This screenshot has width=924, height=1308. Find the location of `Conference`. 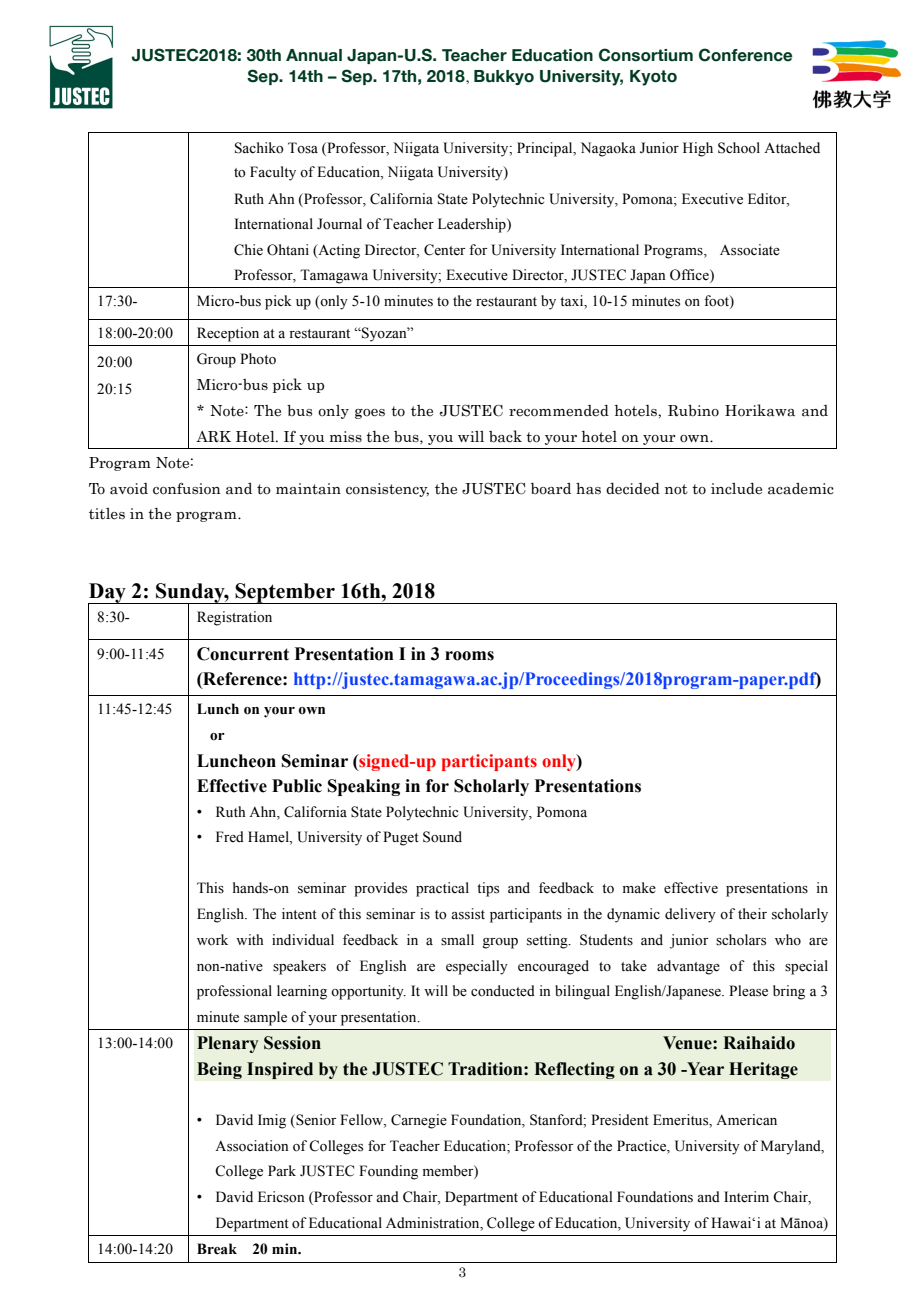

Conference is located at coordinates (746, 55).
